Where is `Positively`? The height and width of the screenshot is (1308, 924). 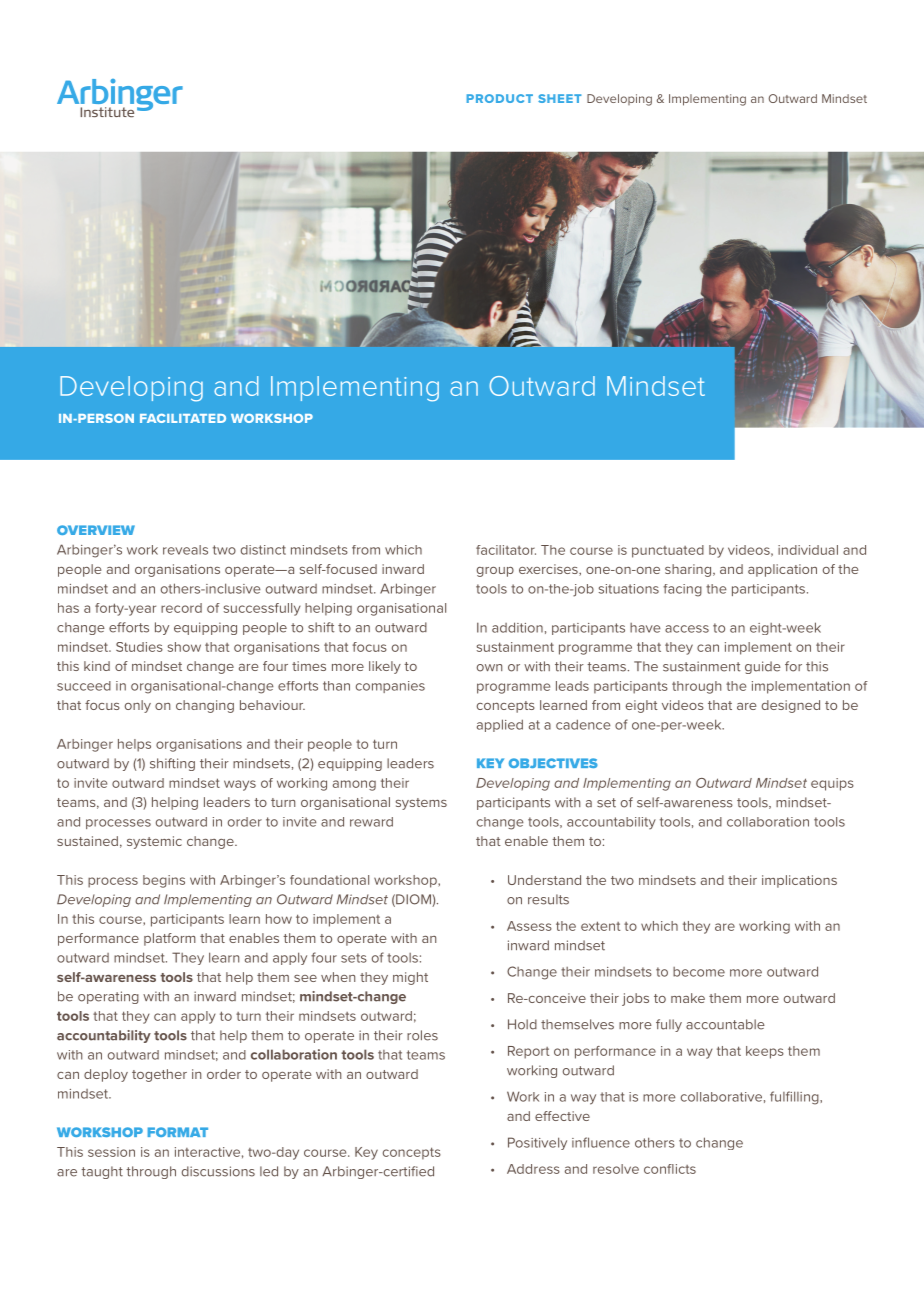 Positively is located at coordinates (537, 1143).
